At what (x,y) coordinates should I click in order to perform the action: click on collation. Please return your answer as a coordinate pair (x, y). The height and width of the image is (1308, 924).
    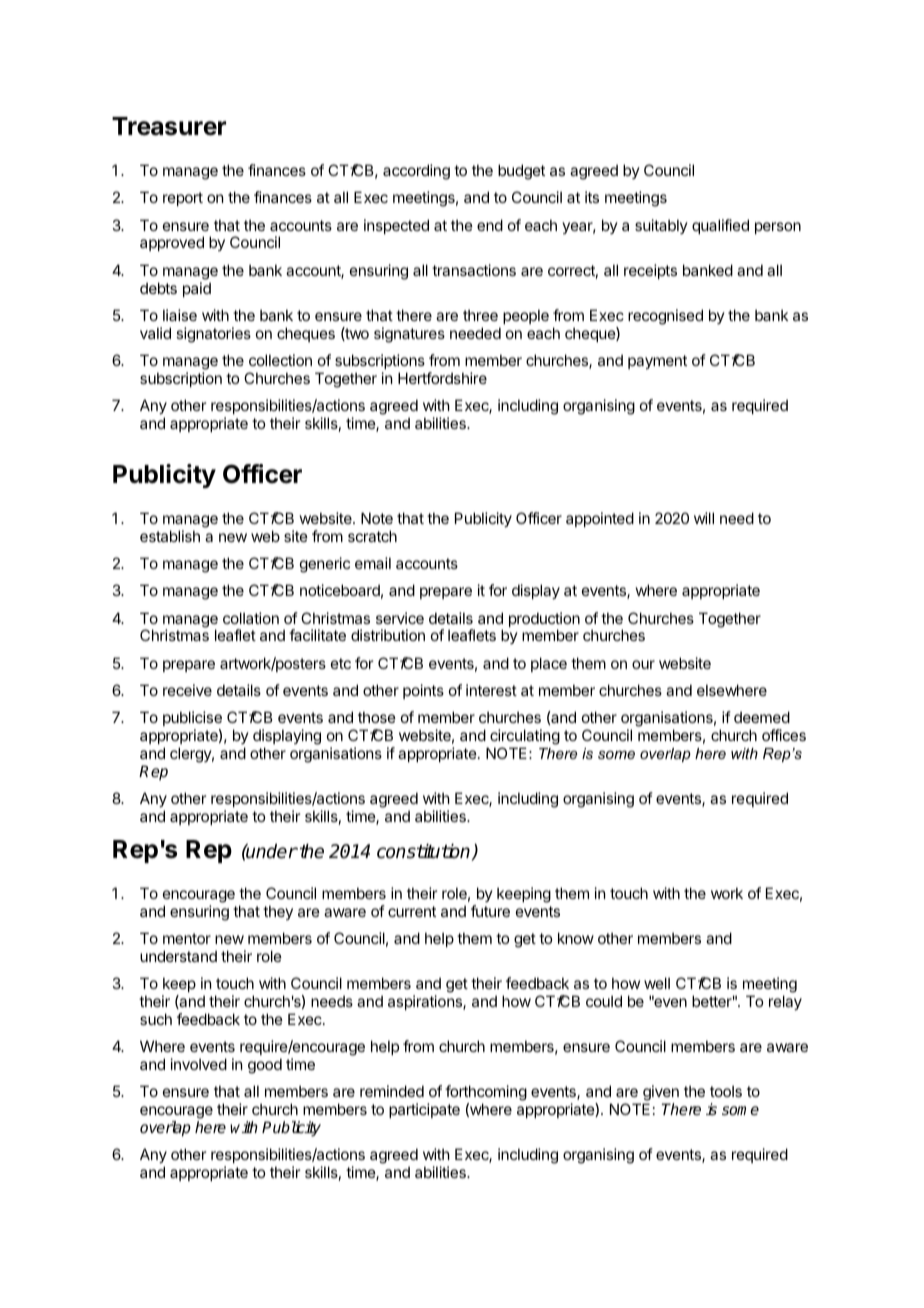
    Looking at the image, I should click on (251, 618).
